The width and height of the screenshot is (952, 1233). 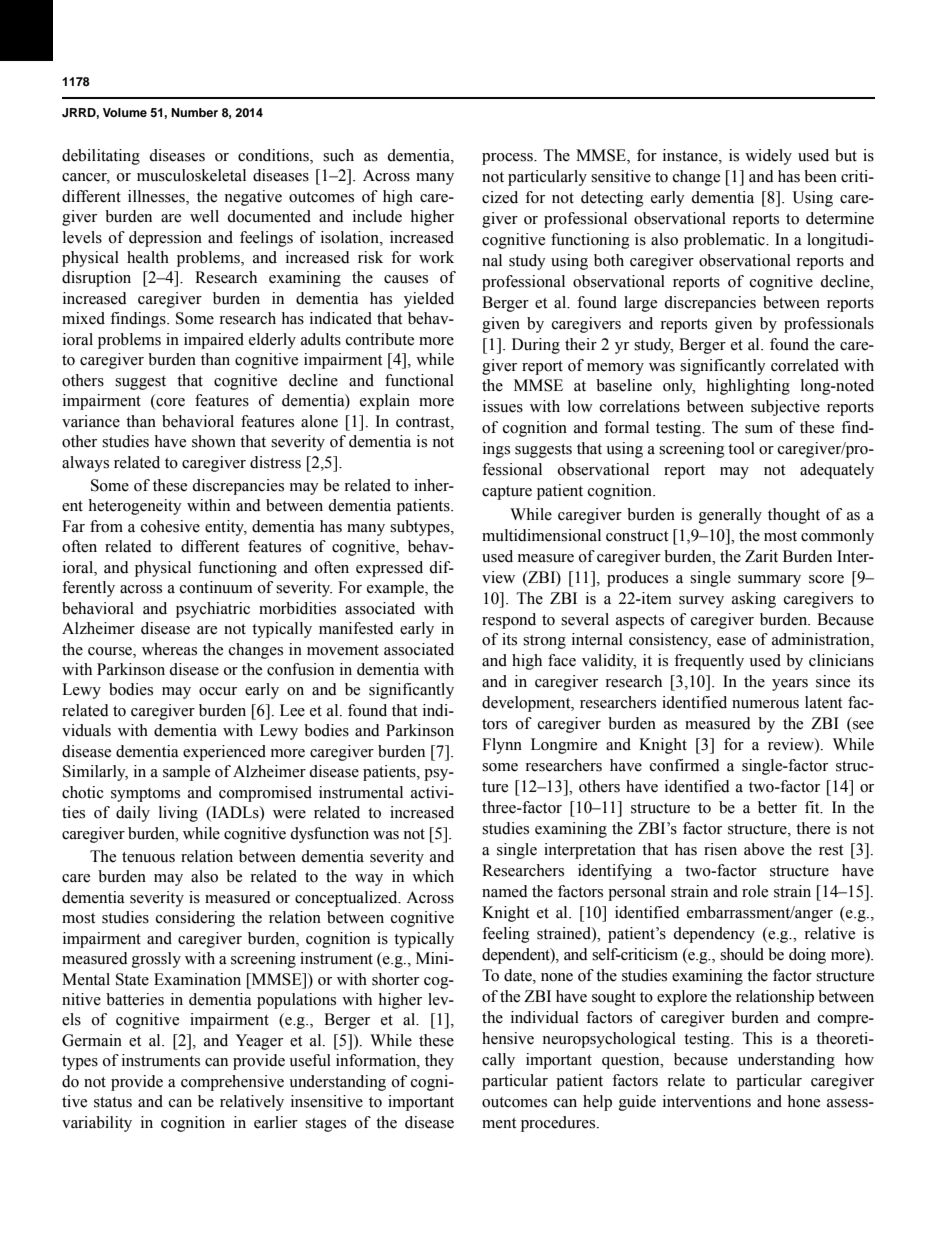 What do you see at coordinates (433, 876) in the screenshot?
I see `which` at bounding box center [433, 876].
